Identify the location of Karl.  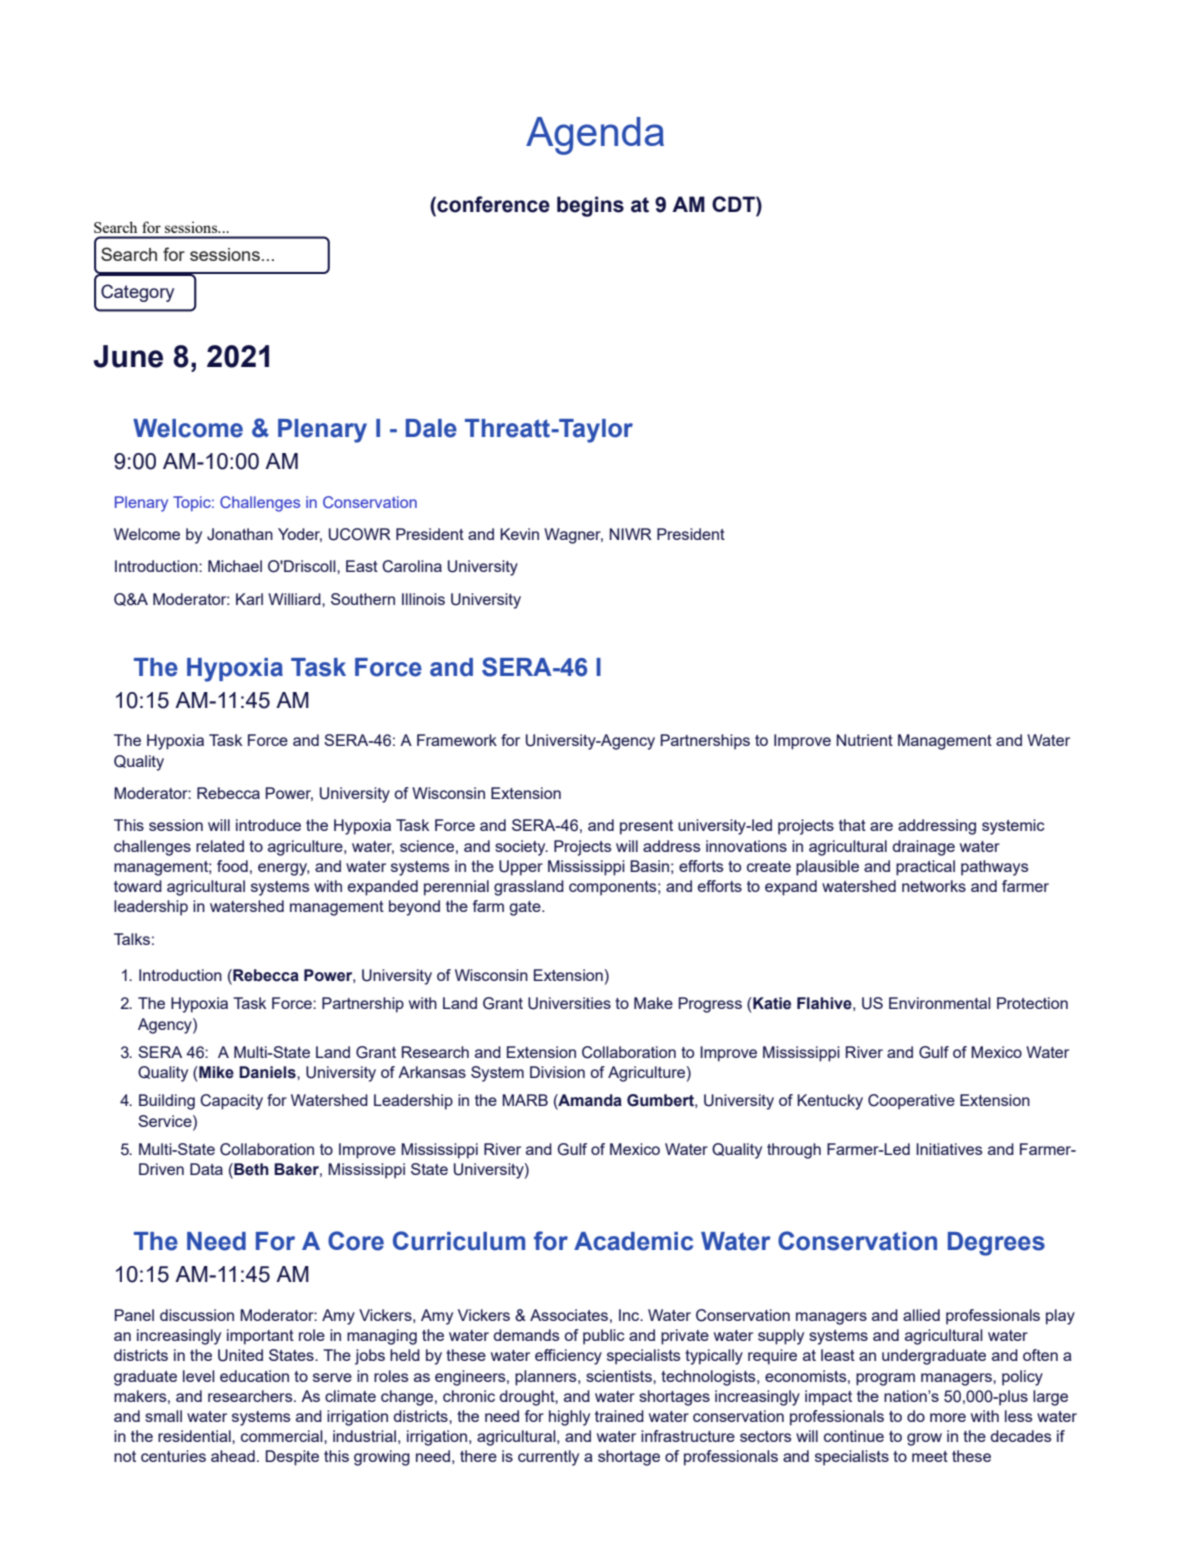
(249, 599).
